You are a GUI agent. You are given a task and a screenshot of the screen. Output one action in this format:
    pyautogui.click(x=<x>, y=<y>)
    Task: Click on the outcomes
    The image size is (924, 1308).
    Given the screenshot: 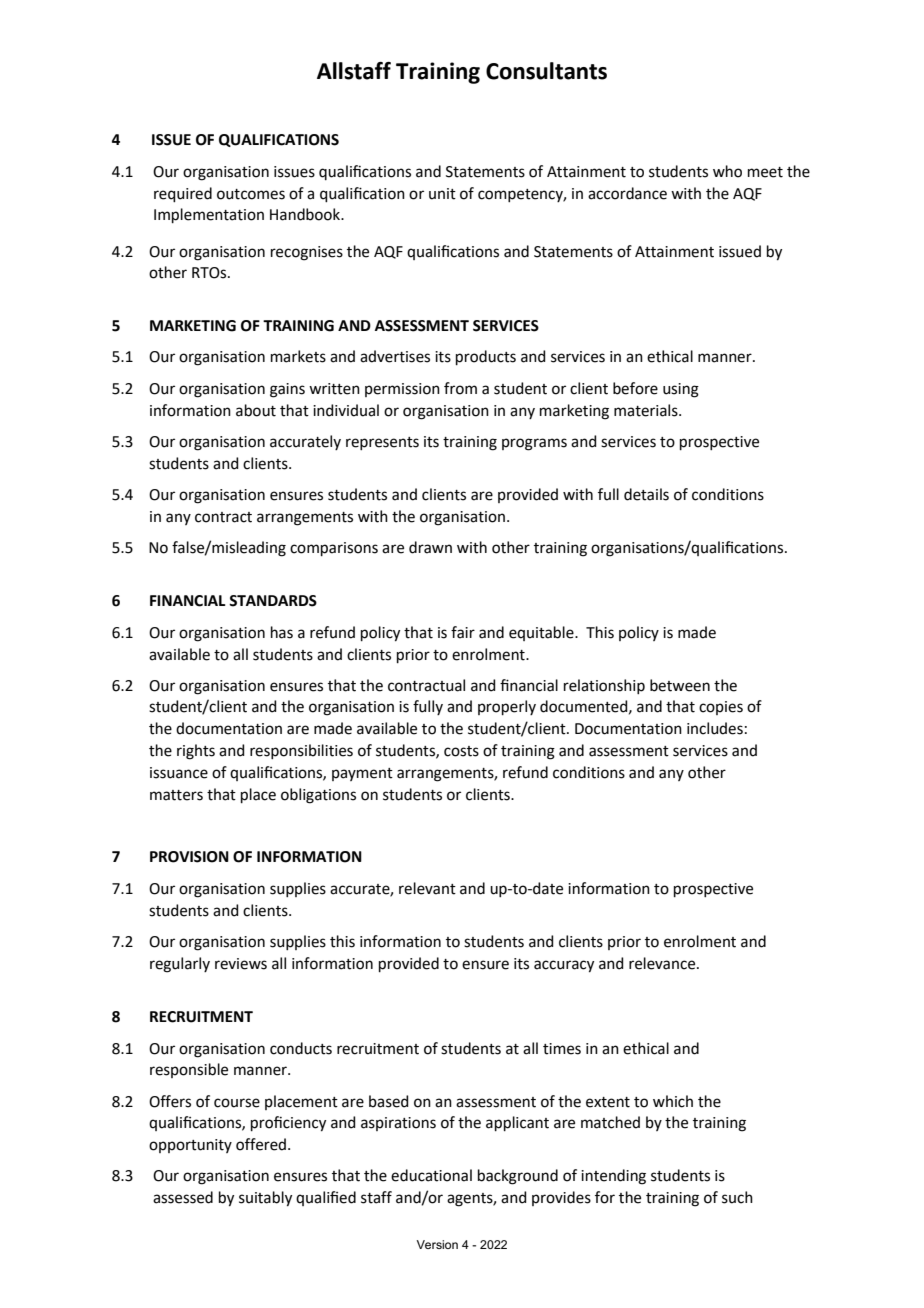 What is the action you would take?
    pyautogui.click(x=251, y=194)
